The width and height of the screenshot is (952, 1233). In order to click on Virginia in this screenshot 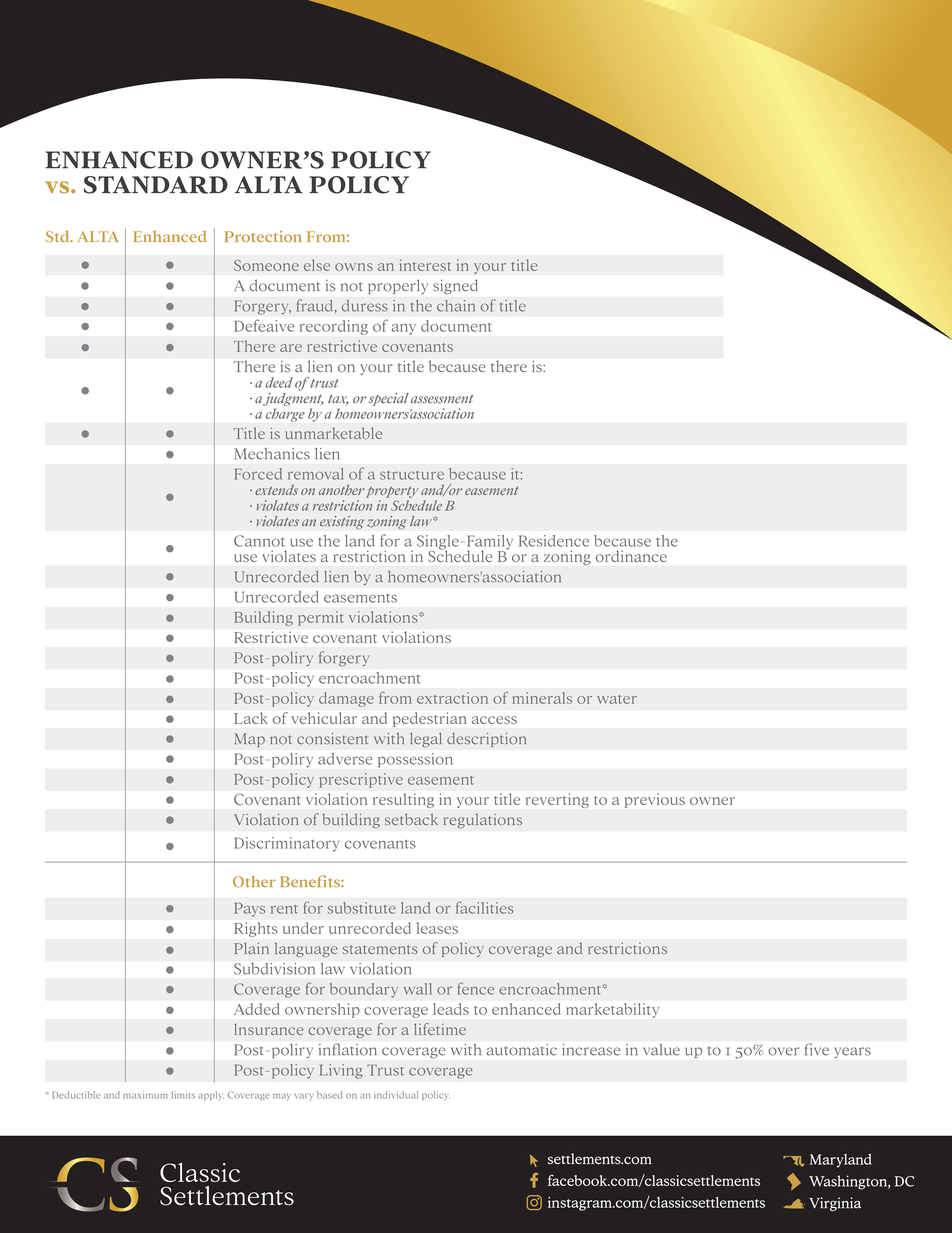, I will do `click(835, 1204)`.
